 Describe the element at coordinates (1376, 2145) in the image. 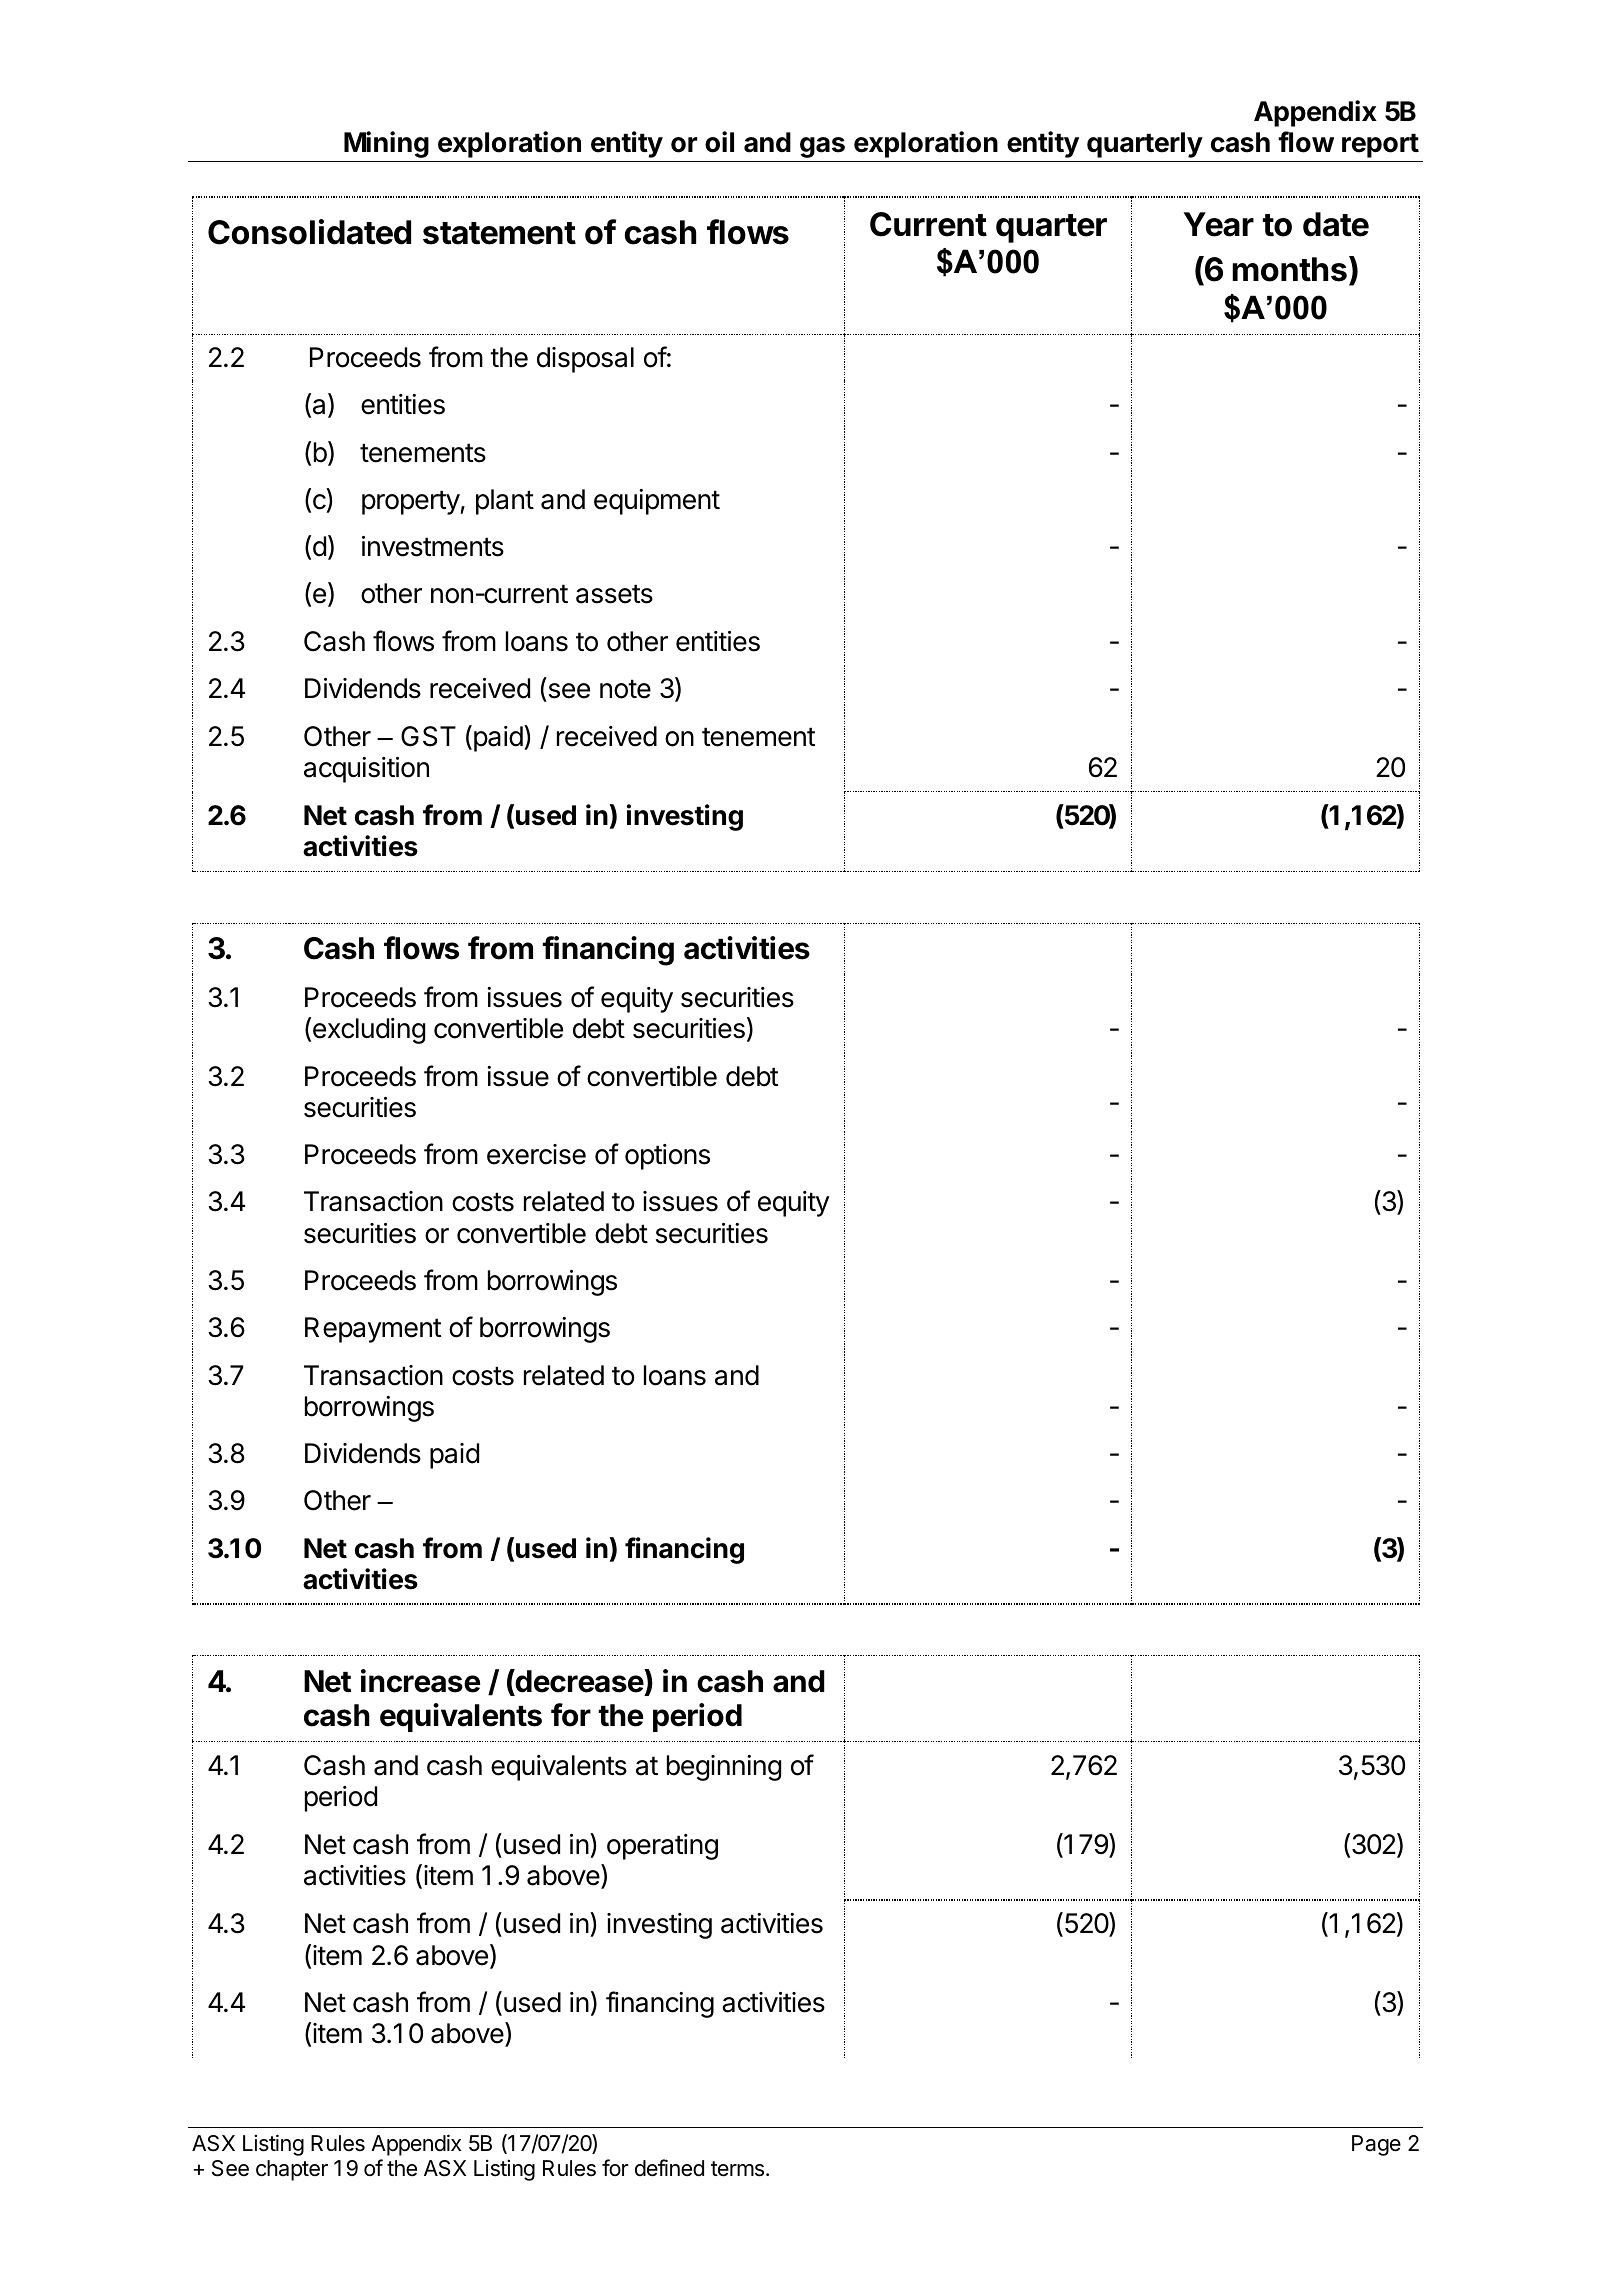

I see `Page` at that location.
